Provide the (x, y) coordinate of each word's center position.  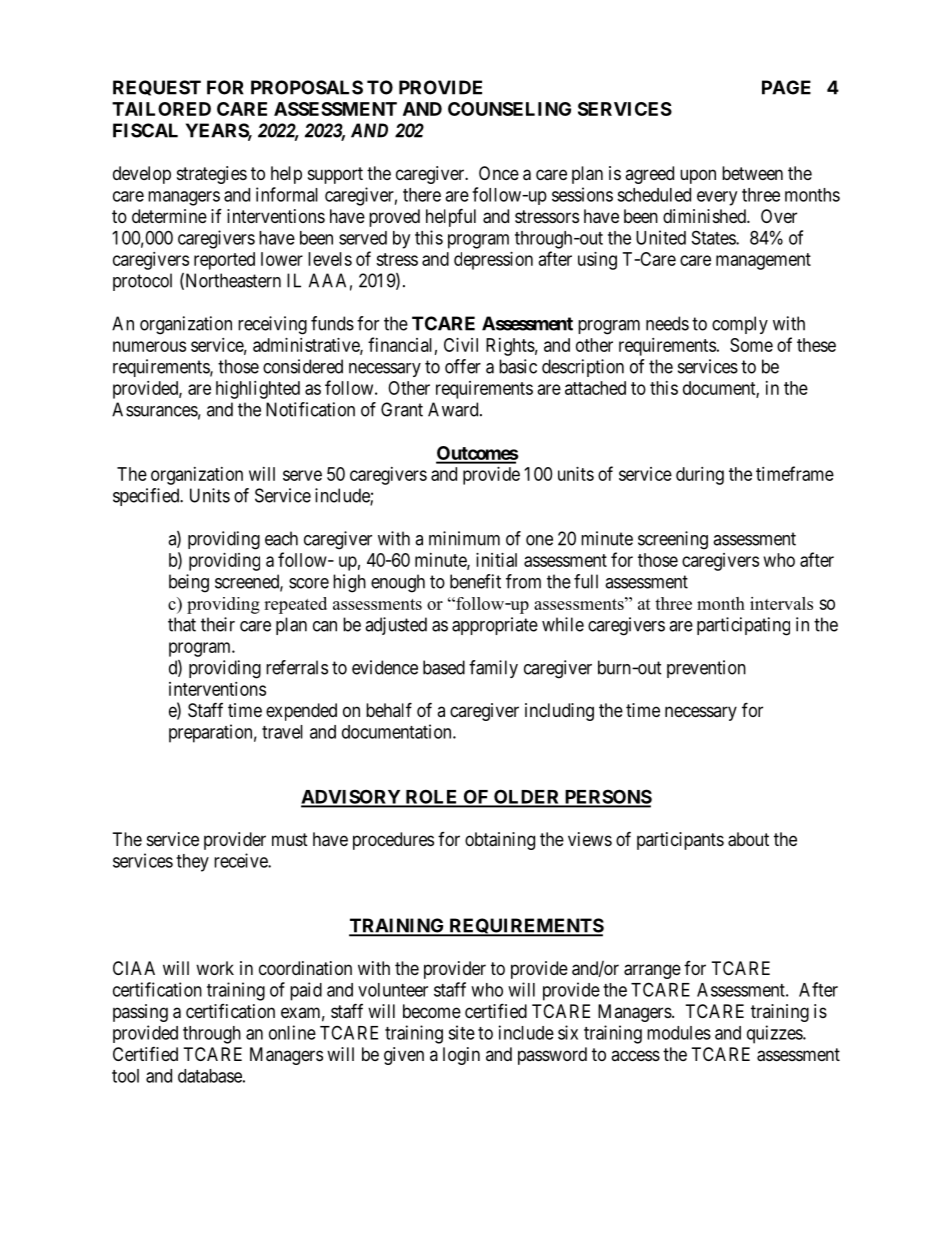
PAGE (786, 87)
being (189, 583)
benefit (475, 581)
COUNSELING (509, 109)
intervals (781, 603)
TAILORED (161, 109)
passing (140, 1013)
